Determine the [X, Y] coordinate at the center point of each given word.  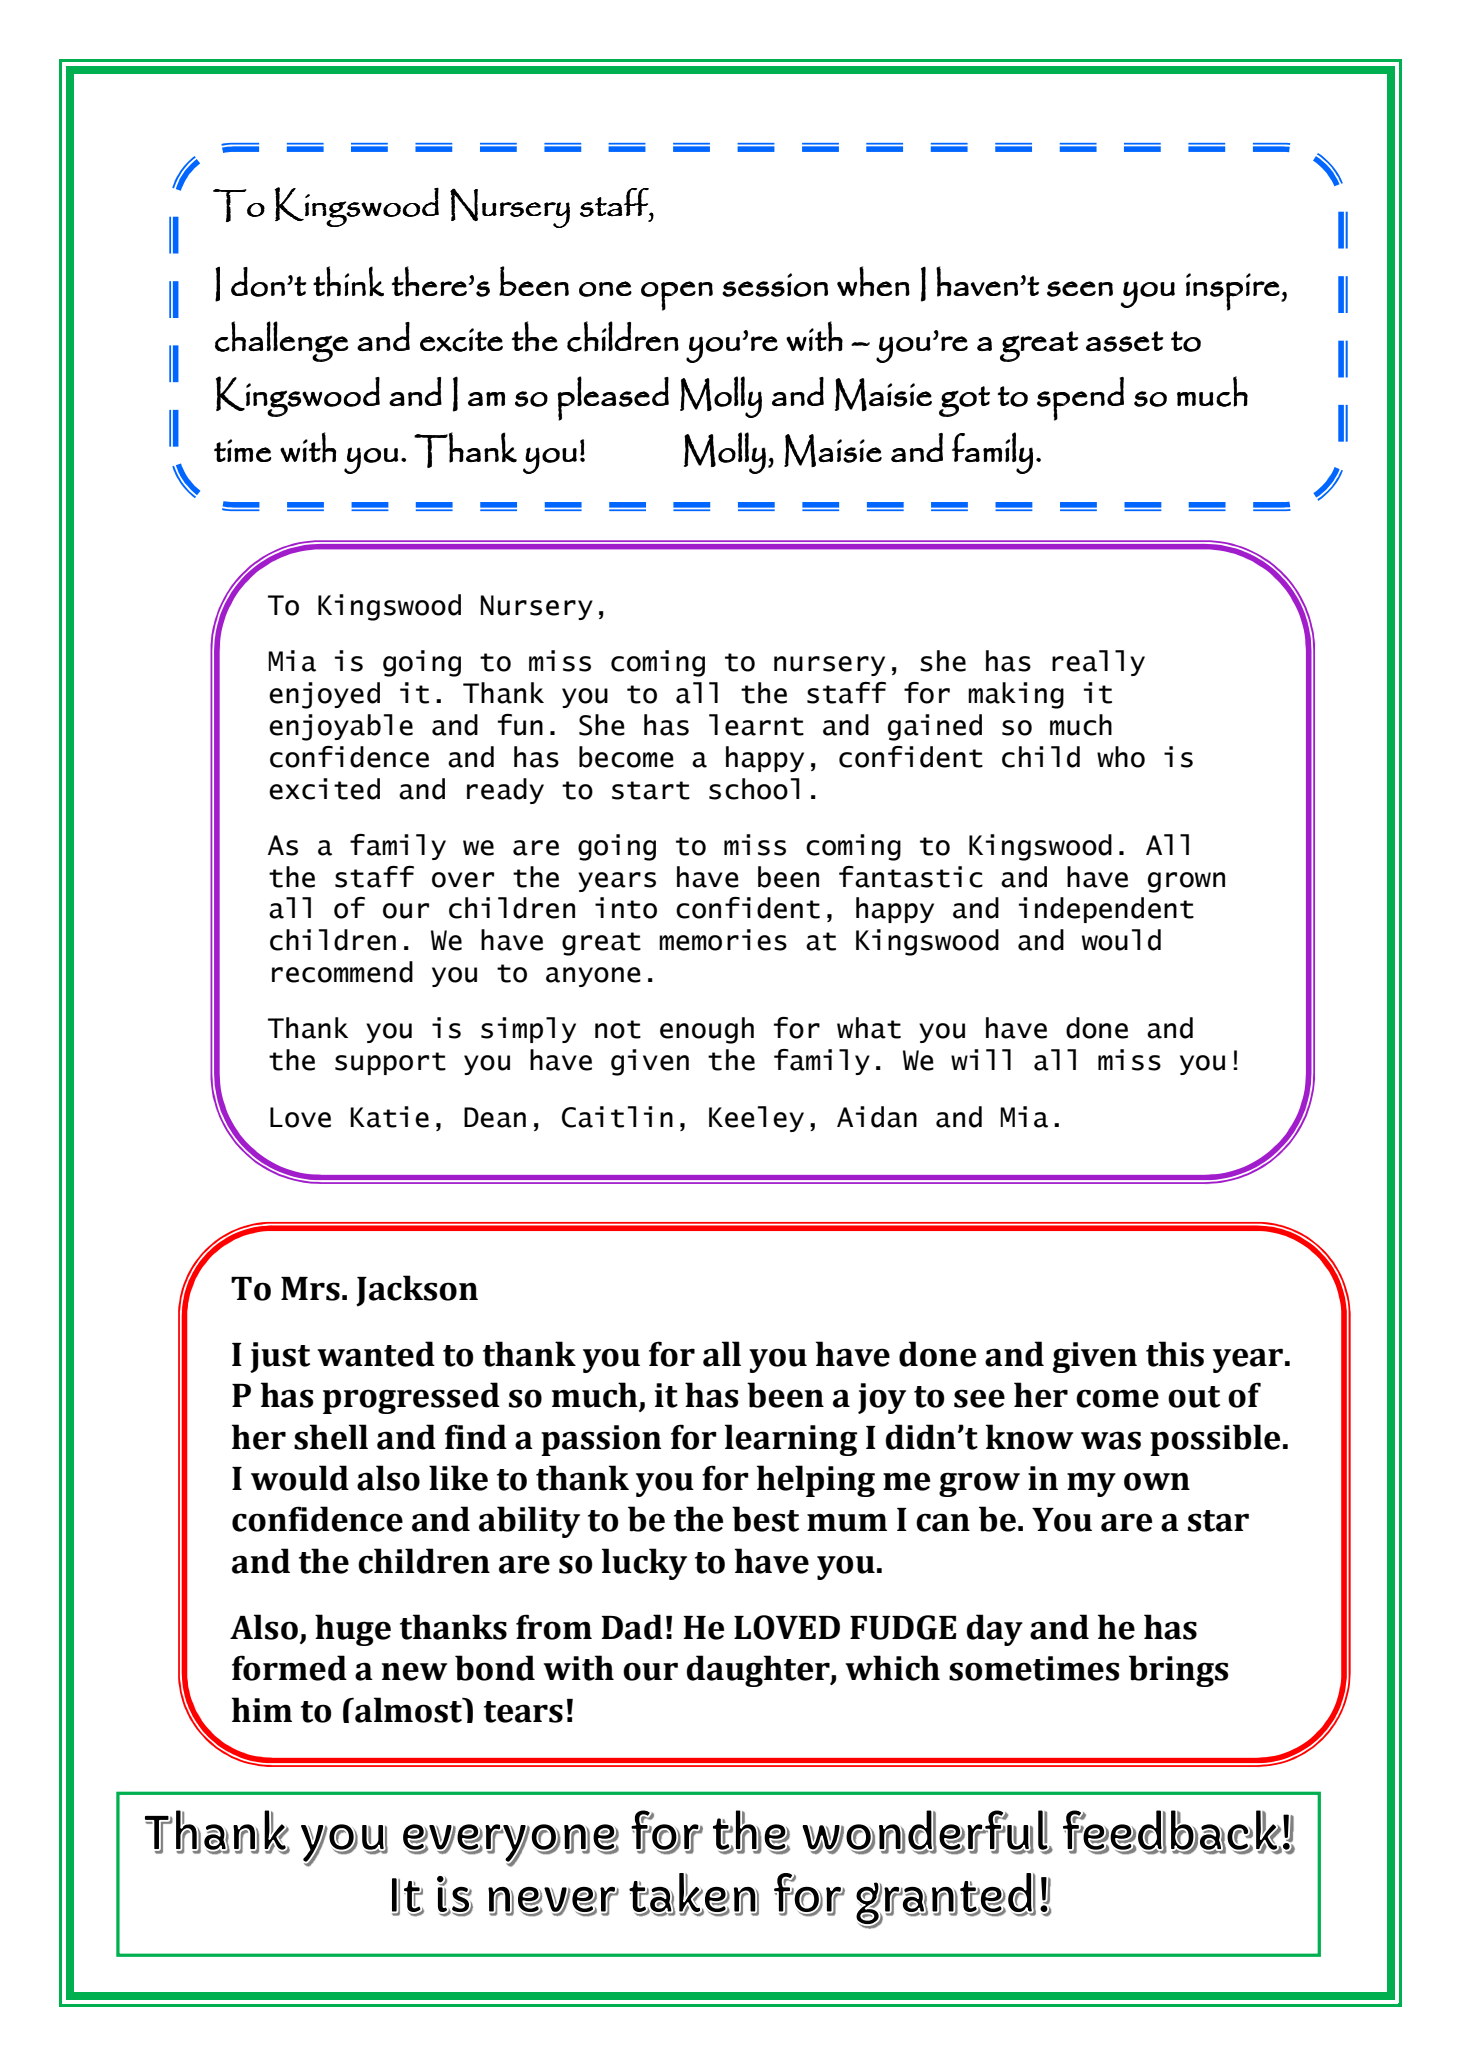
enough [707, 1030]
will [981, 1059]
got [964, 401]
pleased [613, 398]
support [390, 1063]
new [414, 1671]
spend [1080, 399]
